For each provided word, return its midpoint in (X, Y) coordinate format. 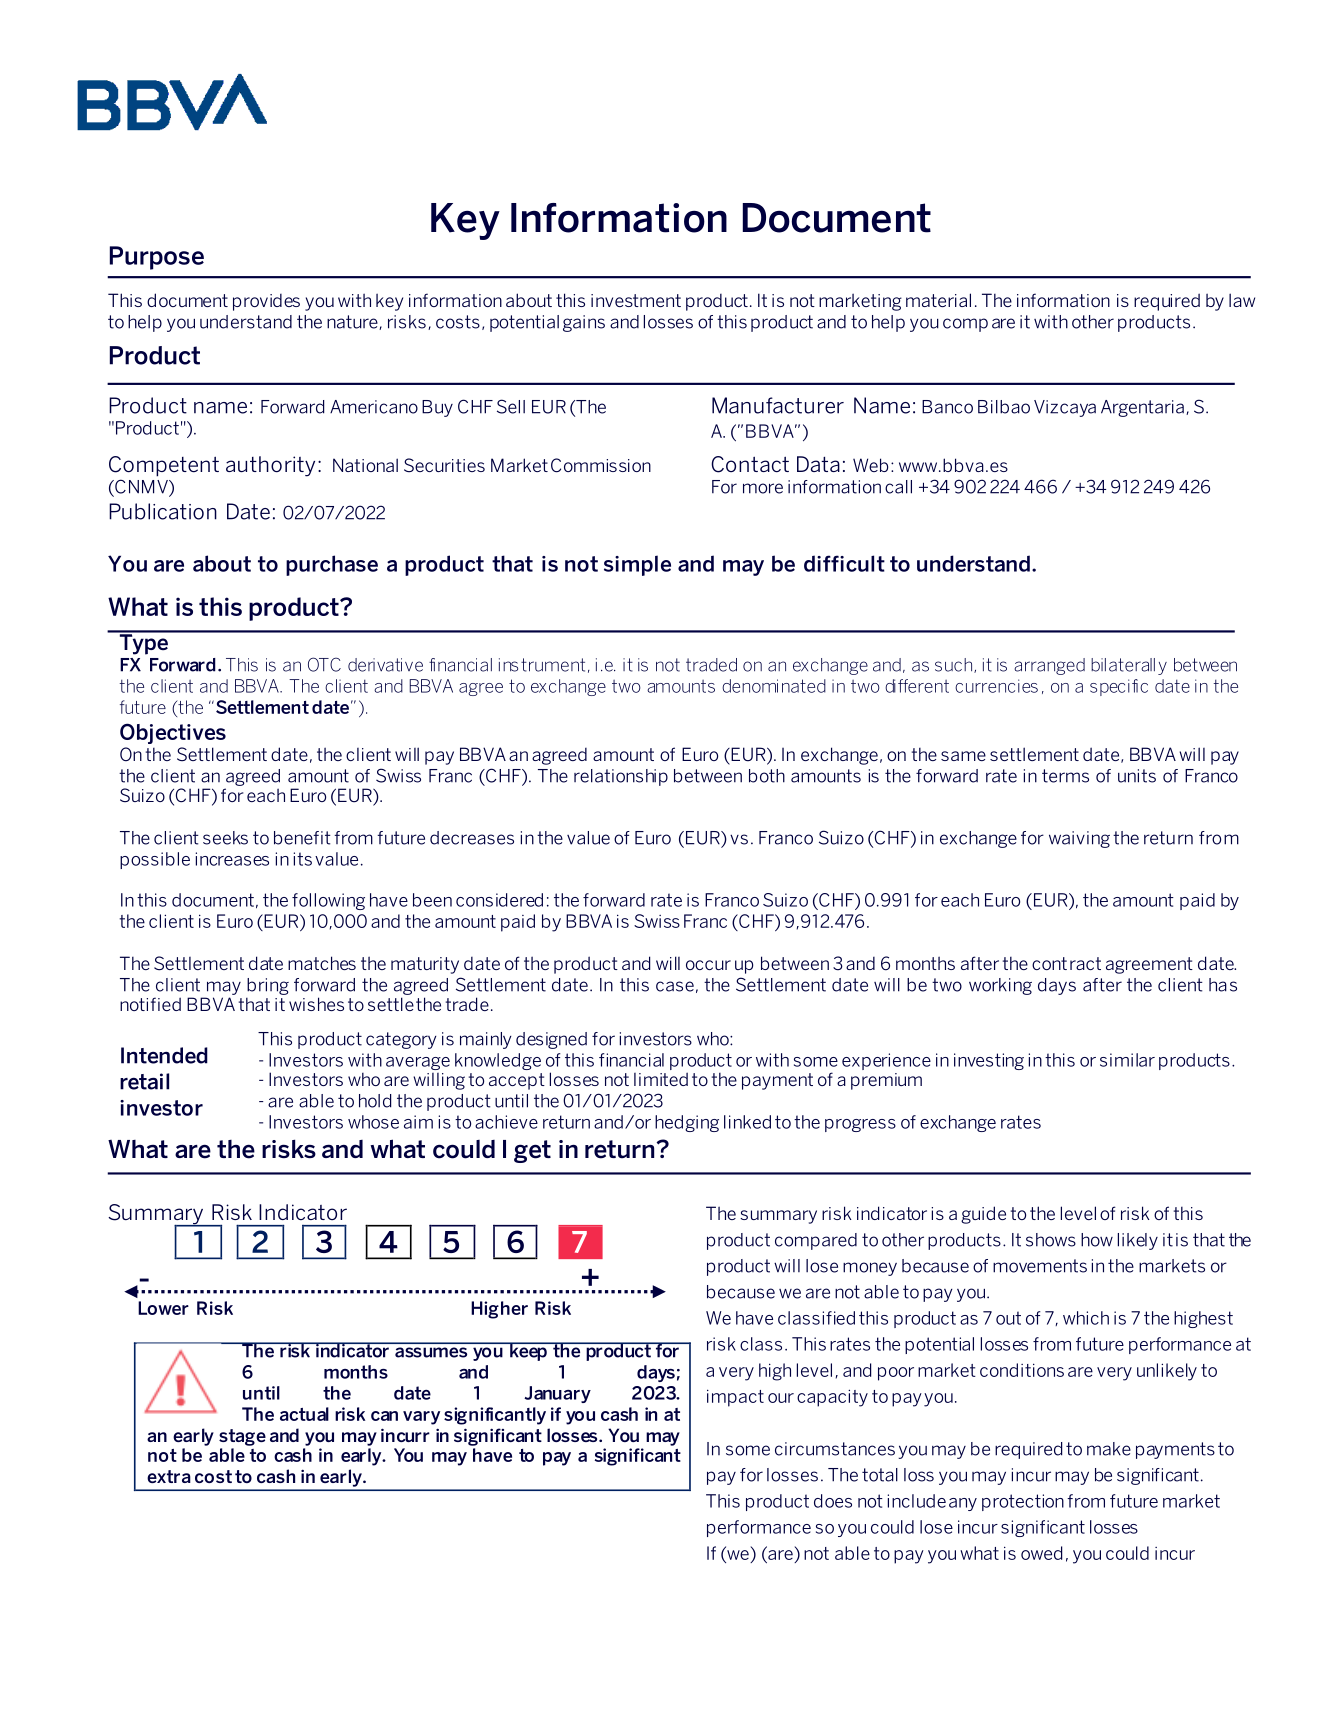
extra (169, 1476)
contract (1066, 963)
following (328, 901)
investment (636, 300)
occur (708, 965)
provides (266, 302)
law (1242, 300)
